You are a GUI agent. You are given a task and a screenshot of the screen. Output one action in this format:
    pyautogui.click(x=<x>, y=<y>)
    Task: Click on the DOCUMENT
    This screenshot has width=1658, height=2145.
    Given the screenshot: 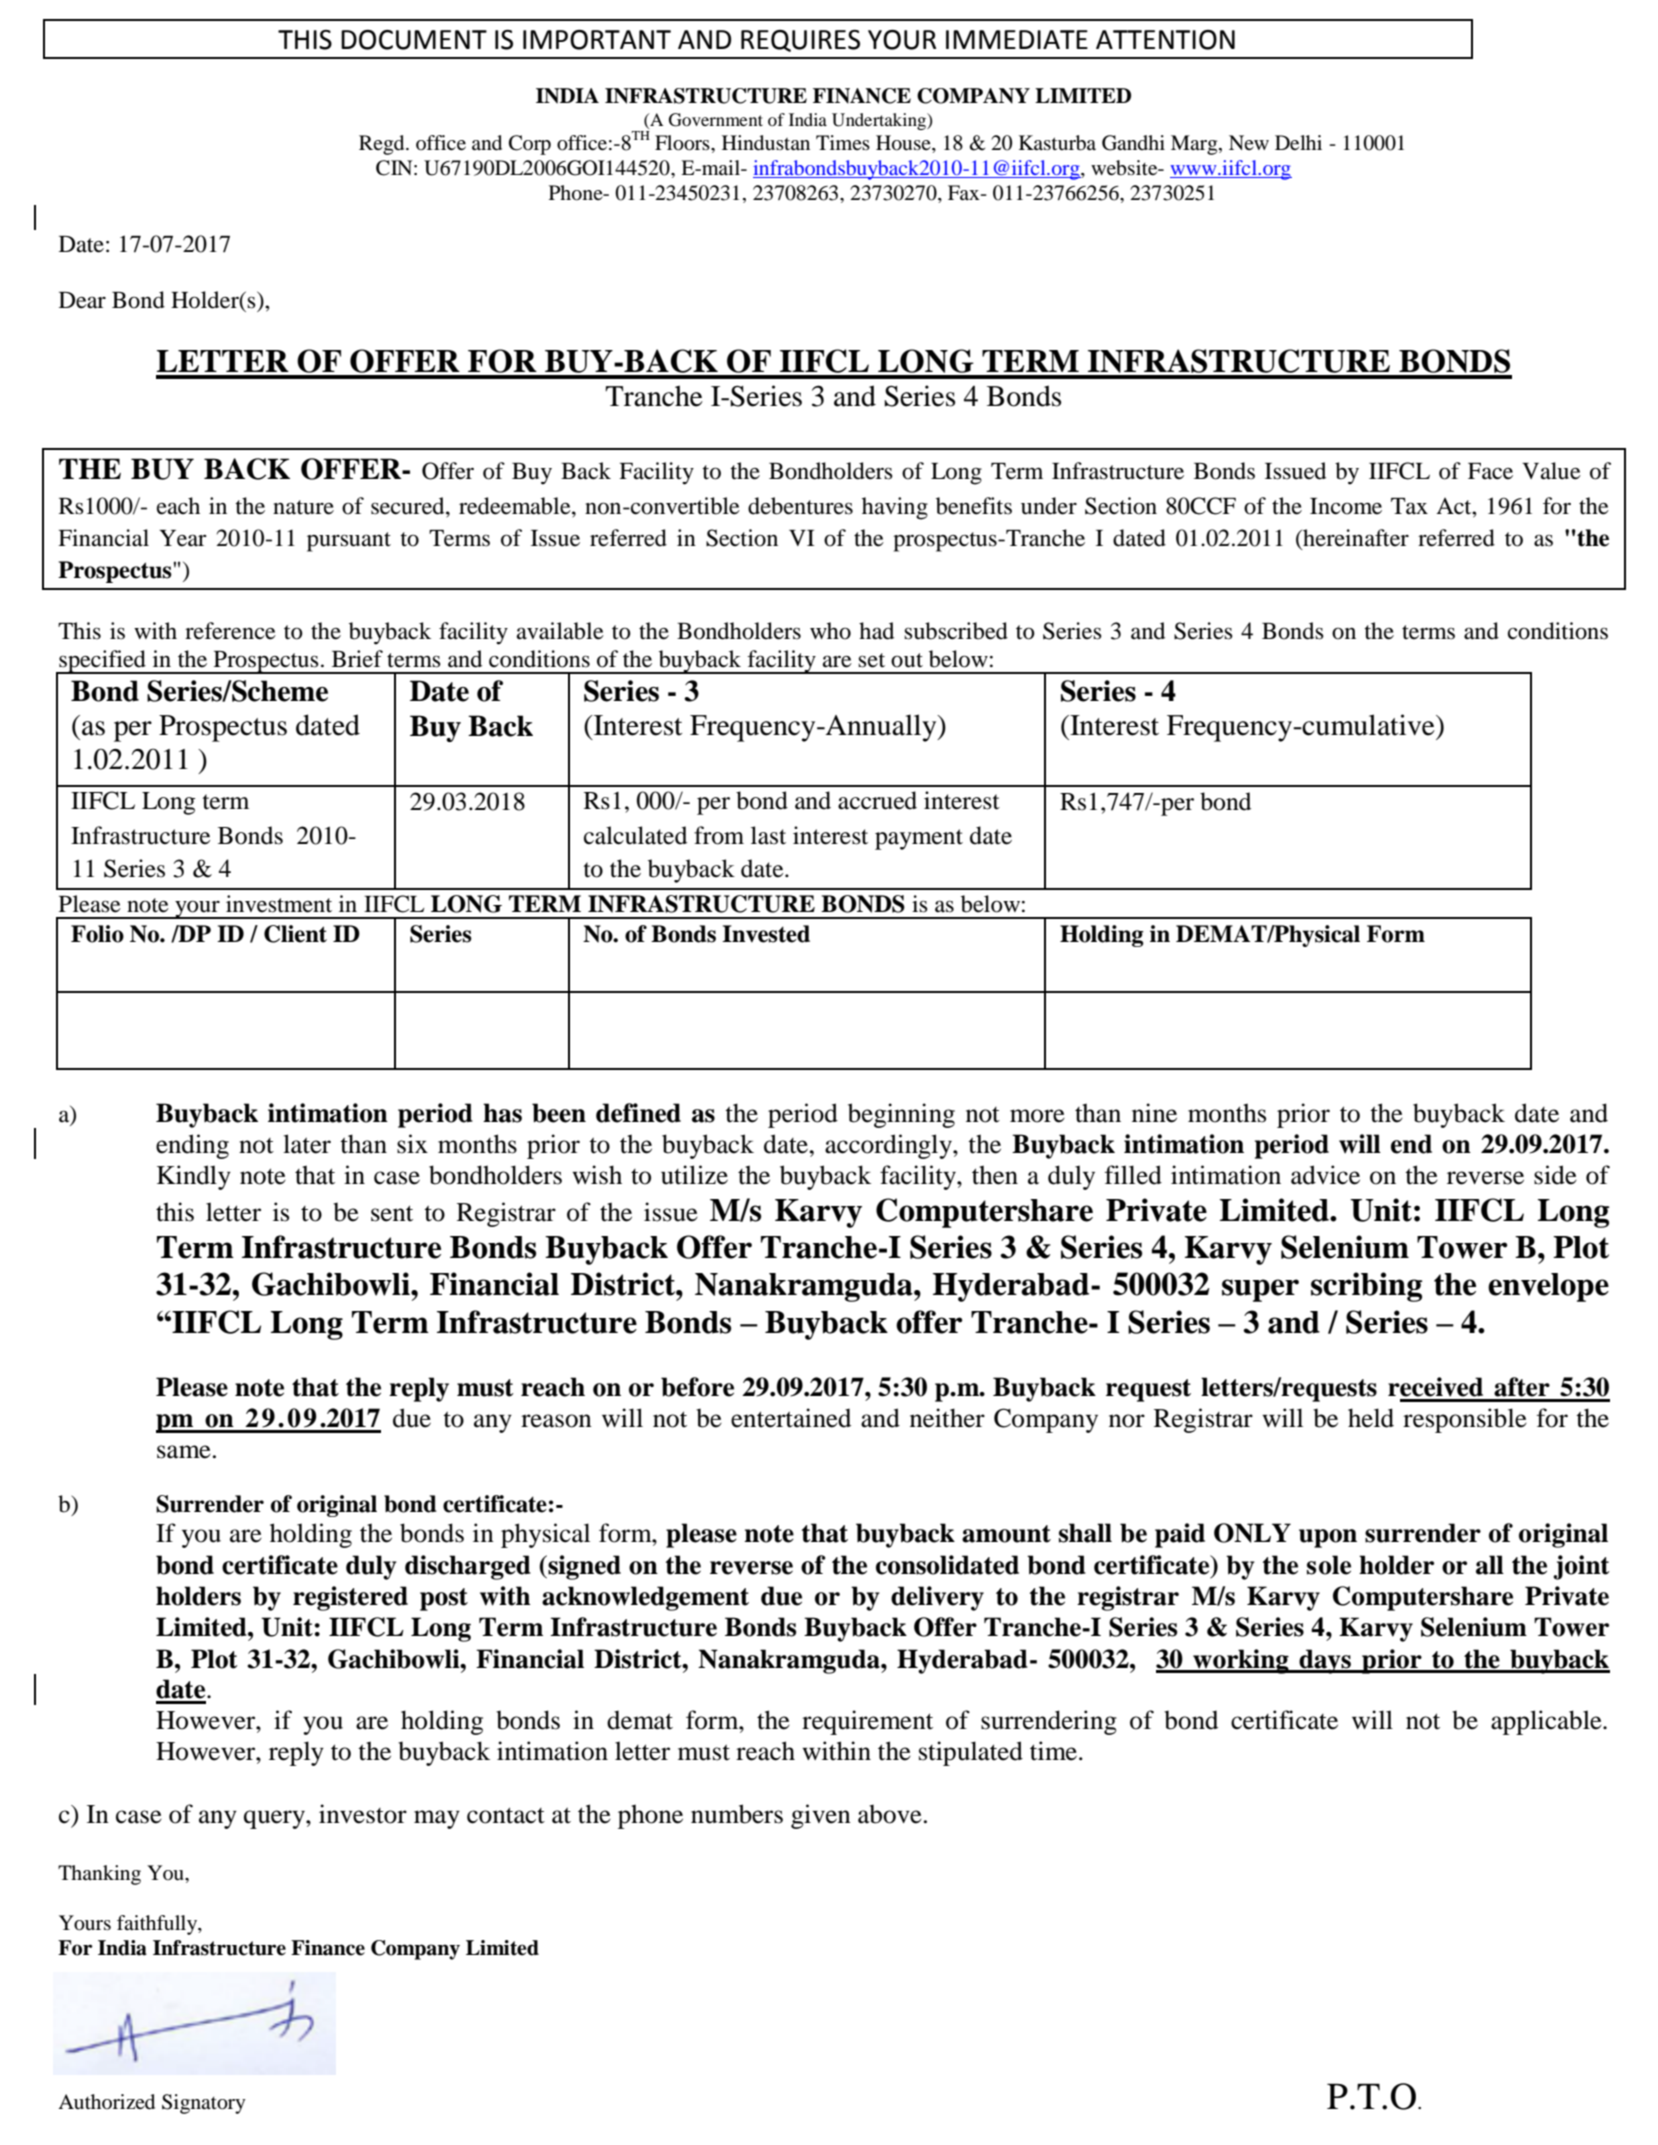 What is the action you would take?
    pyautogui.click(x=414, y=40)
